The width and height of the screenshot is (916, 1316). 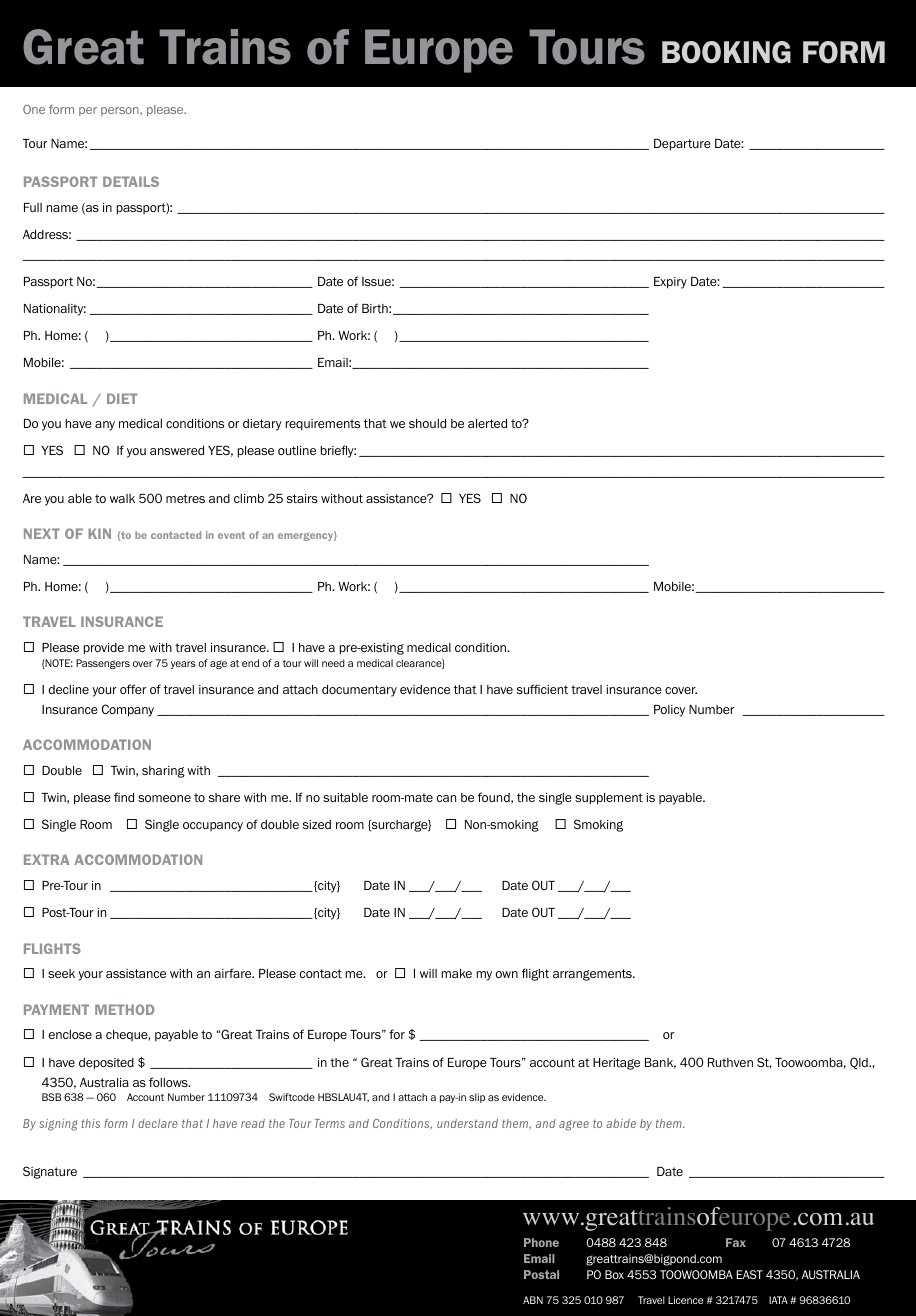 What do you see at coordinates (446, 798) in the screenshot?
I see `can` at bounding box center [446, 798].
